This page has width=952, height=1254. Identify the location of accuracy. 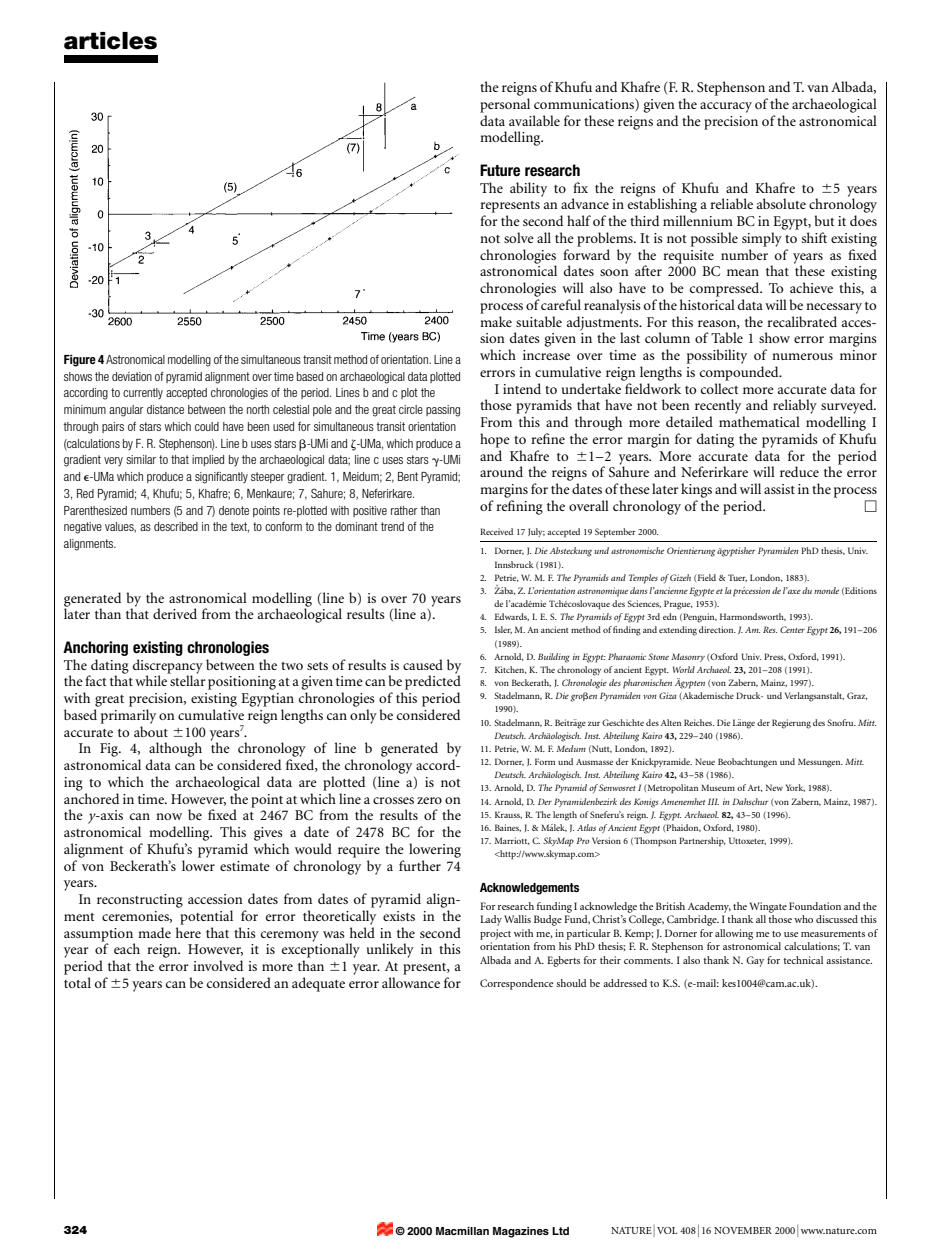
(726, 107).
